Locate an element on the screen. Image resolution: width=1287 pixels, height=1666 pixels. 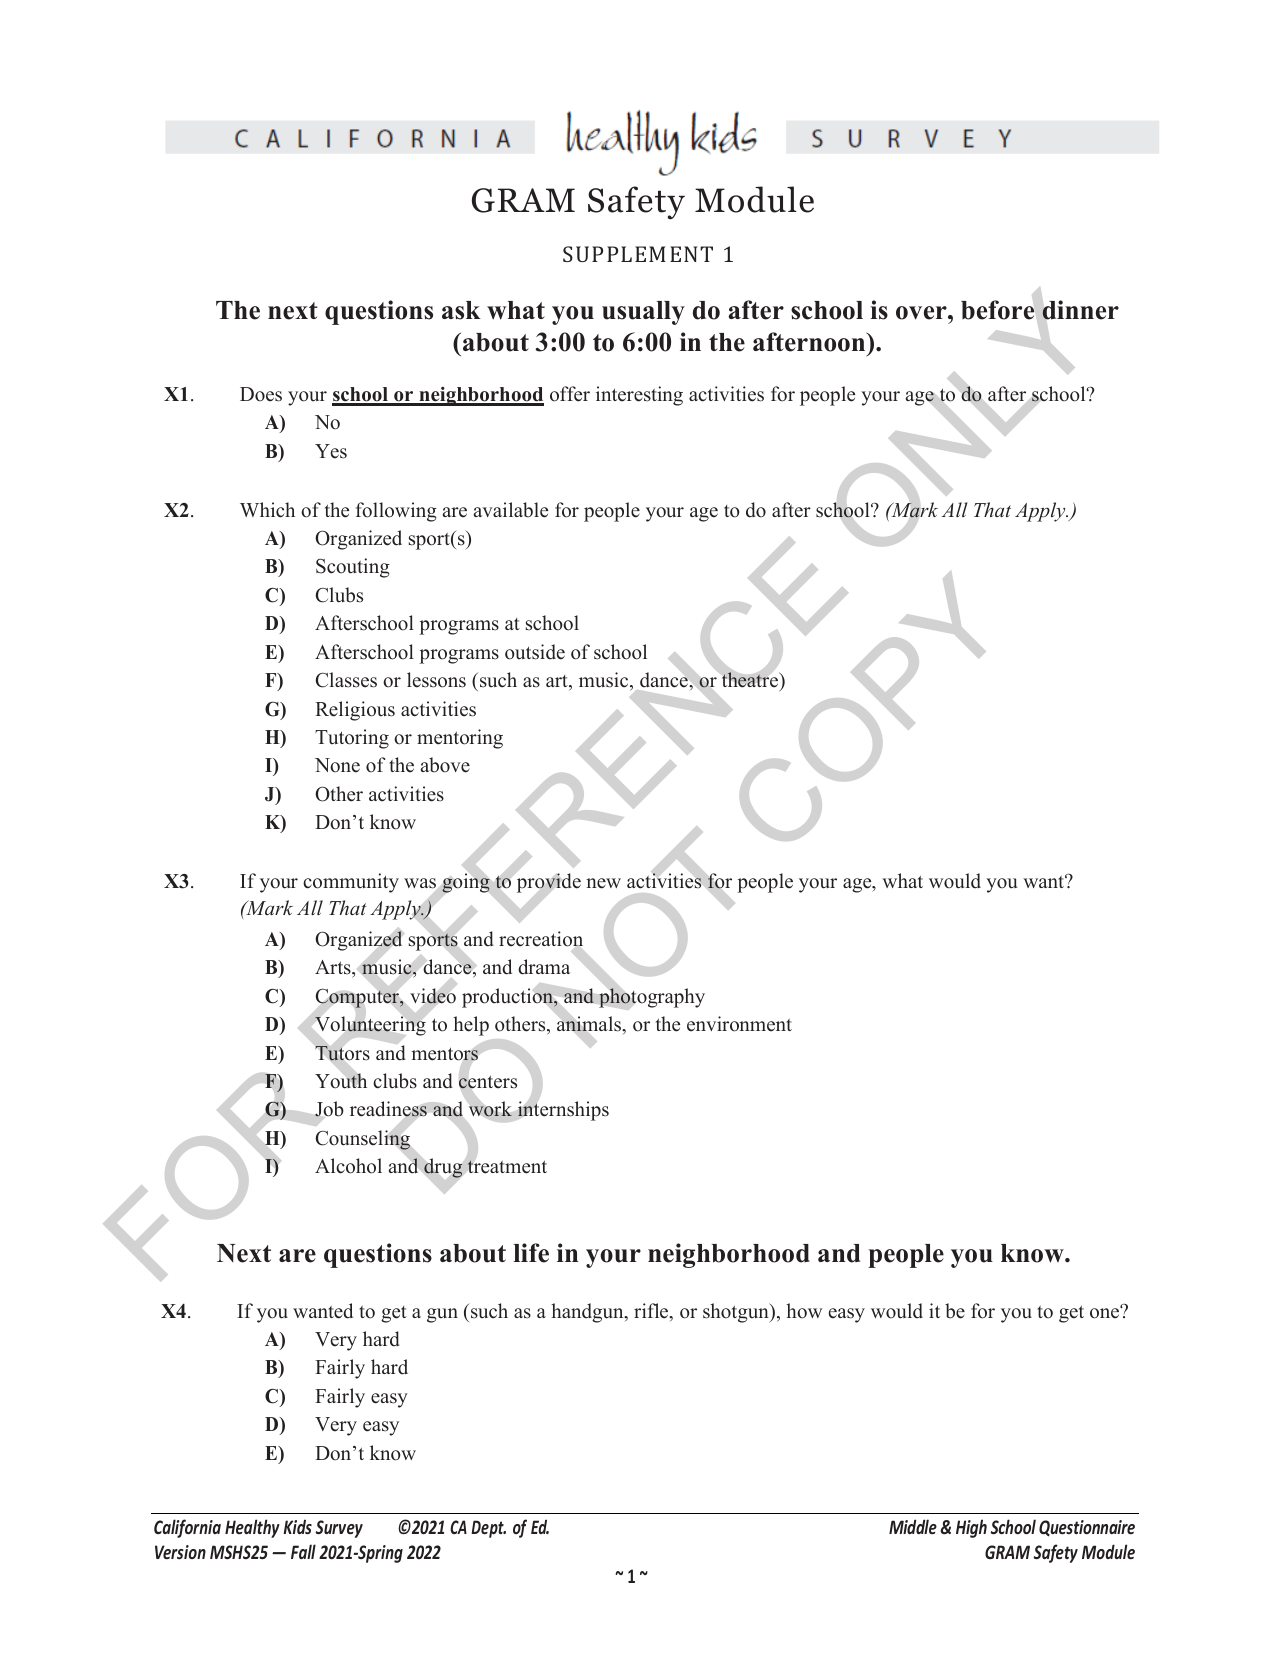
Kids is located at coordinates (297, 1527).
